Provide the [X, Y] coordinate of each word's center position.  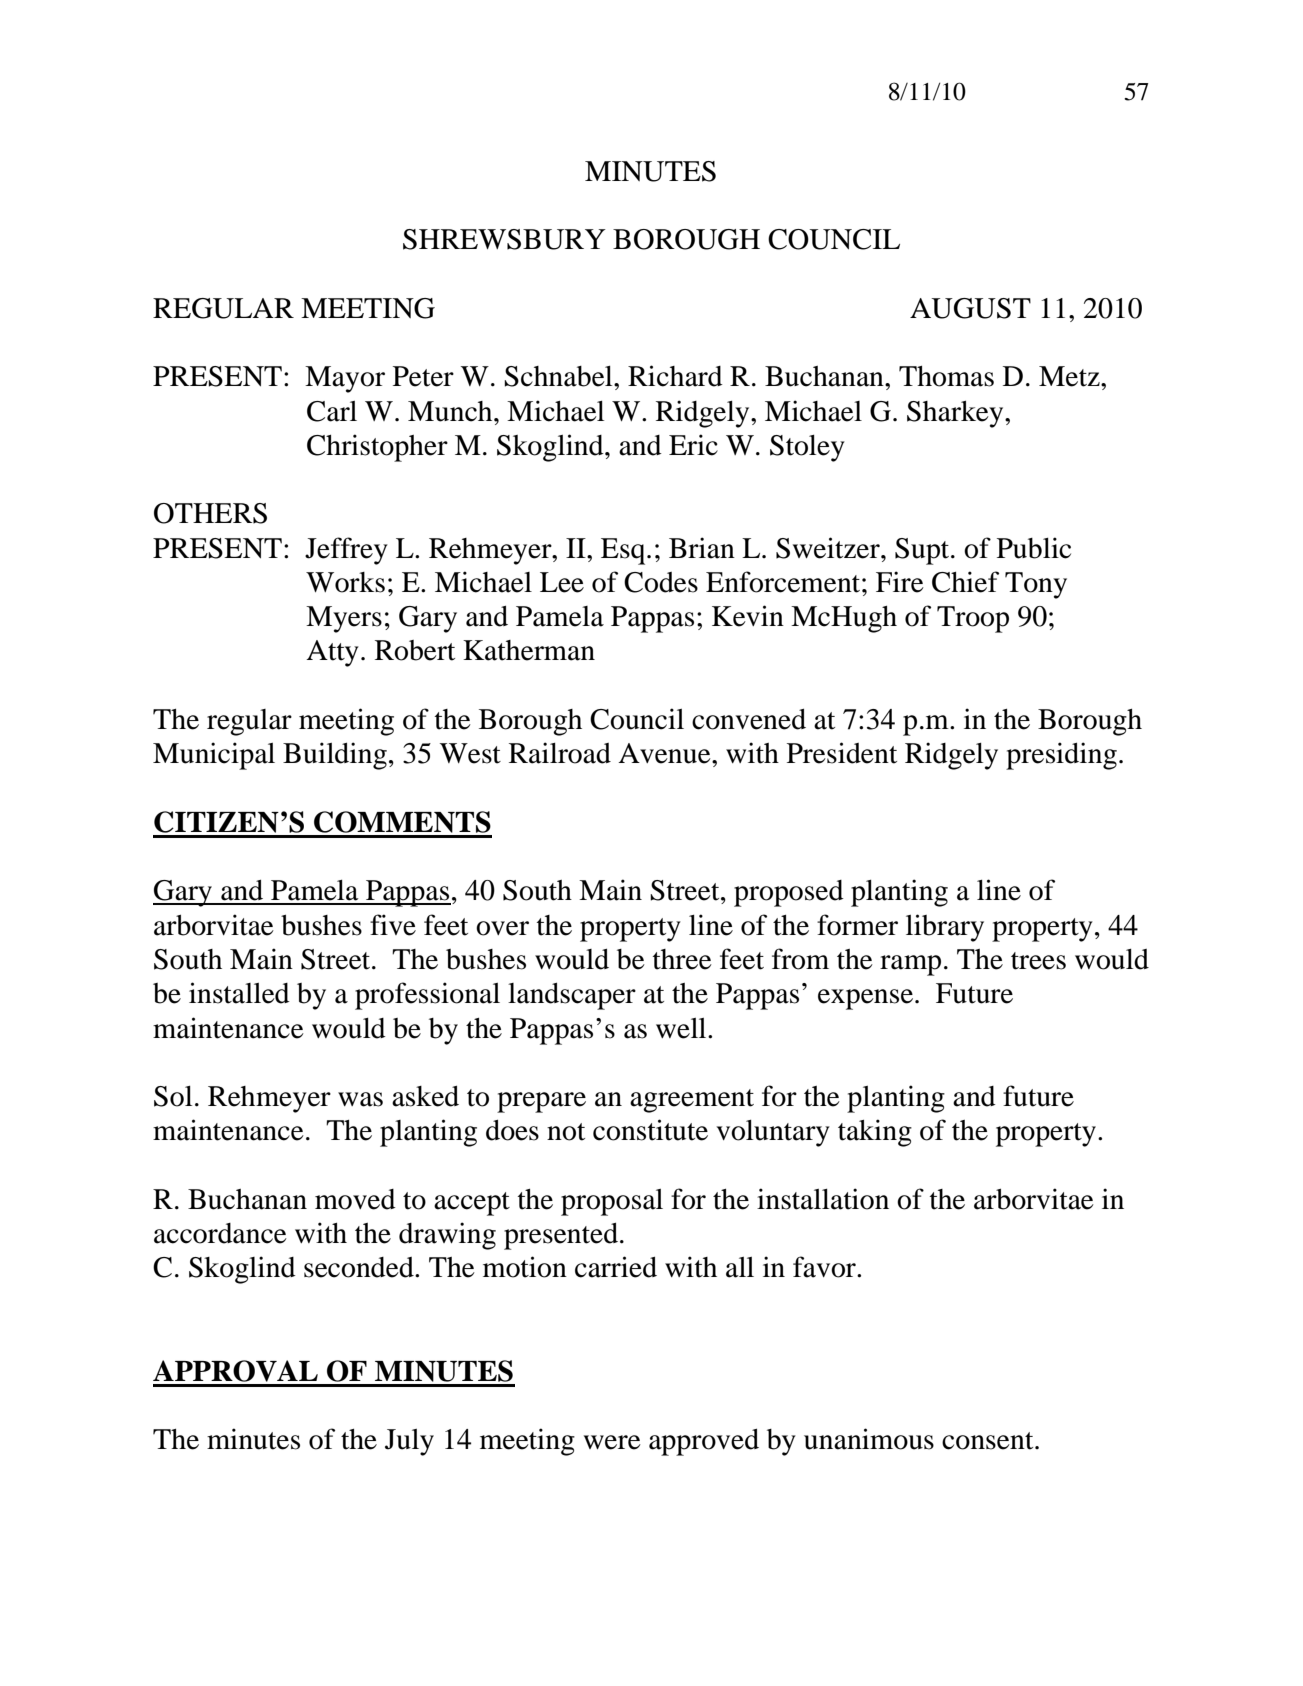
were [612, 1442]
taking [875, 1133]
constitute [650, 1130]
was [360, 1099]
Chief [965, 582]
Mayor [345, 379]
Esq [624, 551]
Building [335, 756]
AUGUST [970, 308]
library [945, 928]
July [409, 1442]
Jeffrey [346, 551]
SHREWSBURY [504, 239]
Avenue [665, 753]
